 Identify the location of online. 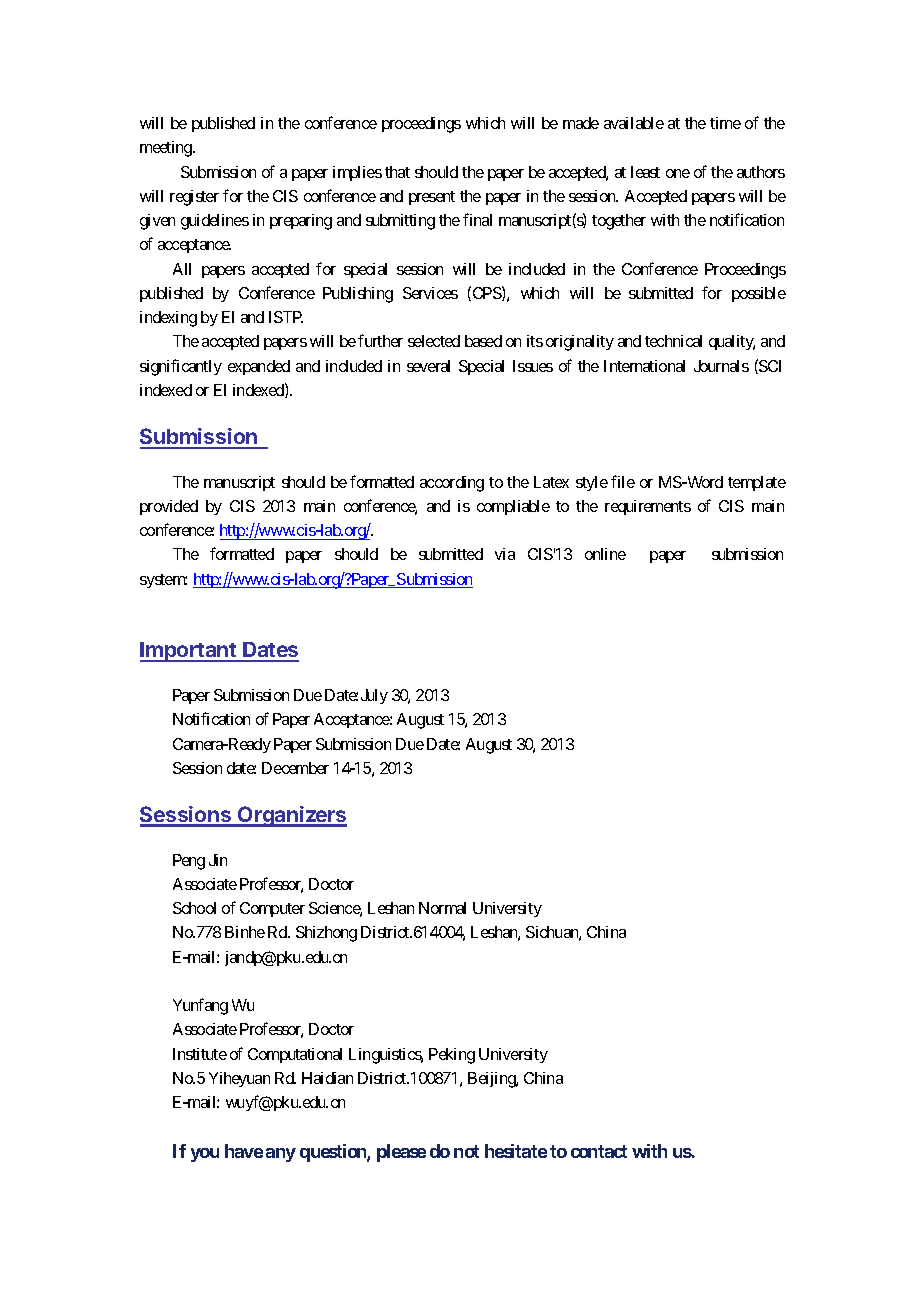
(605, 554).
